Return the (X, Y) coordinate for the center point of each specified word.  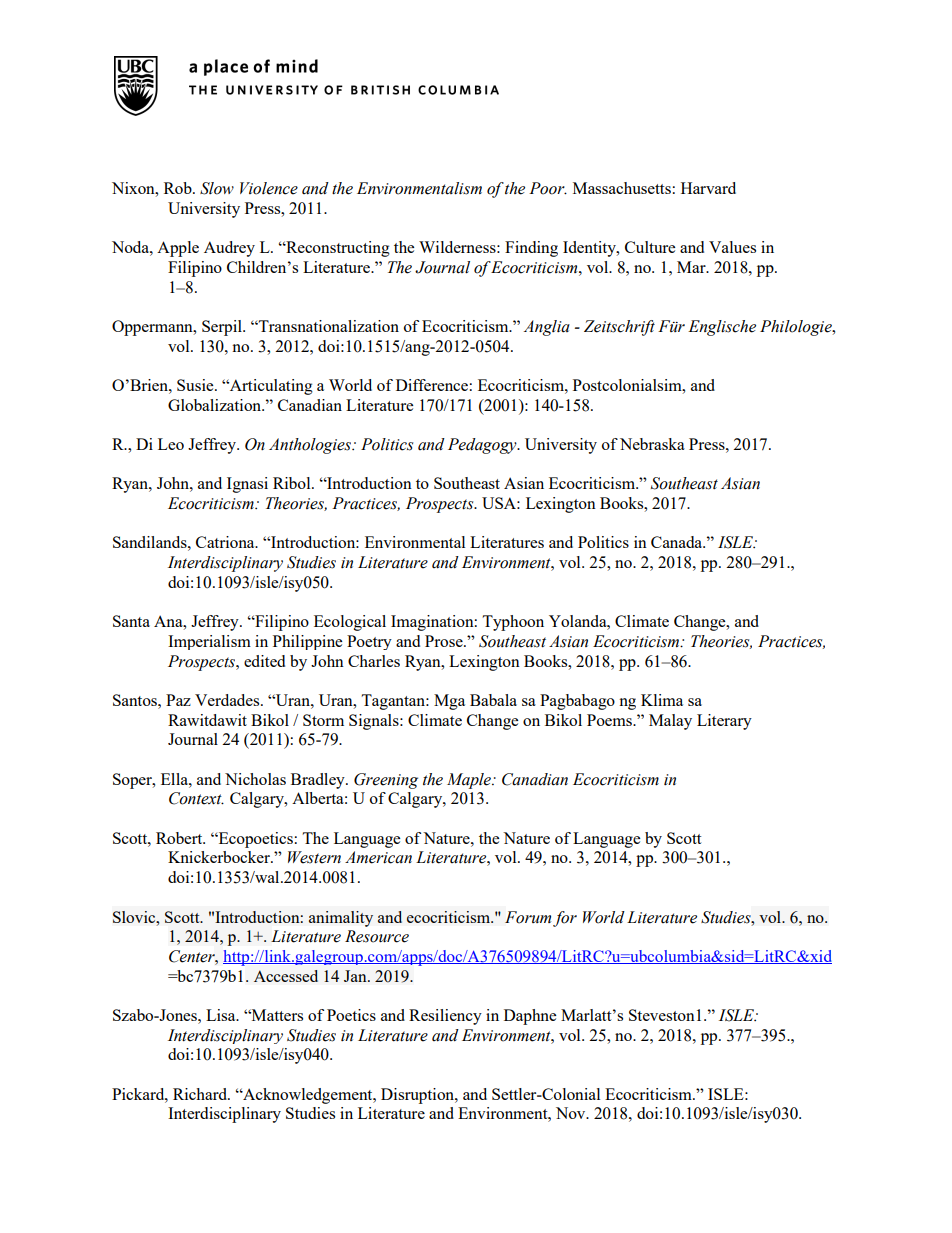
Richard (201, 1094)
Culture (650, 247)
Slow (217, 188)
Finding (531, 249)
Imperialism (209, 642)
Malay (670, 722)
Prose (445, 641)
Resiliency (445, 1017)
